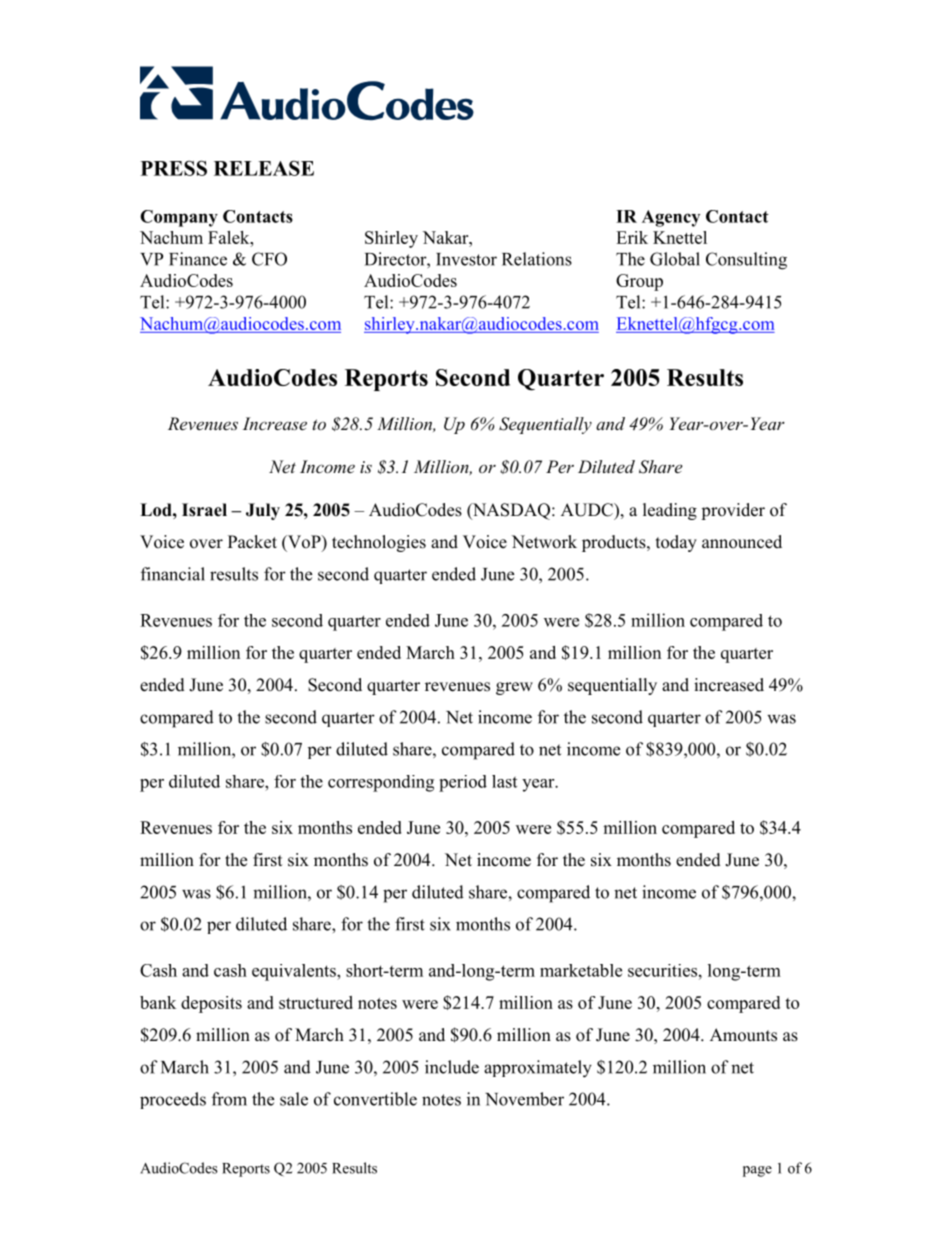 The image size is (952, 1233). Describe the element at coordinates (204, 510) in the screenshot. I see `Israel` at that location.
